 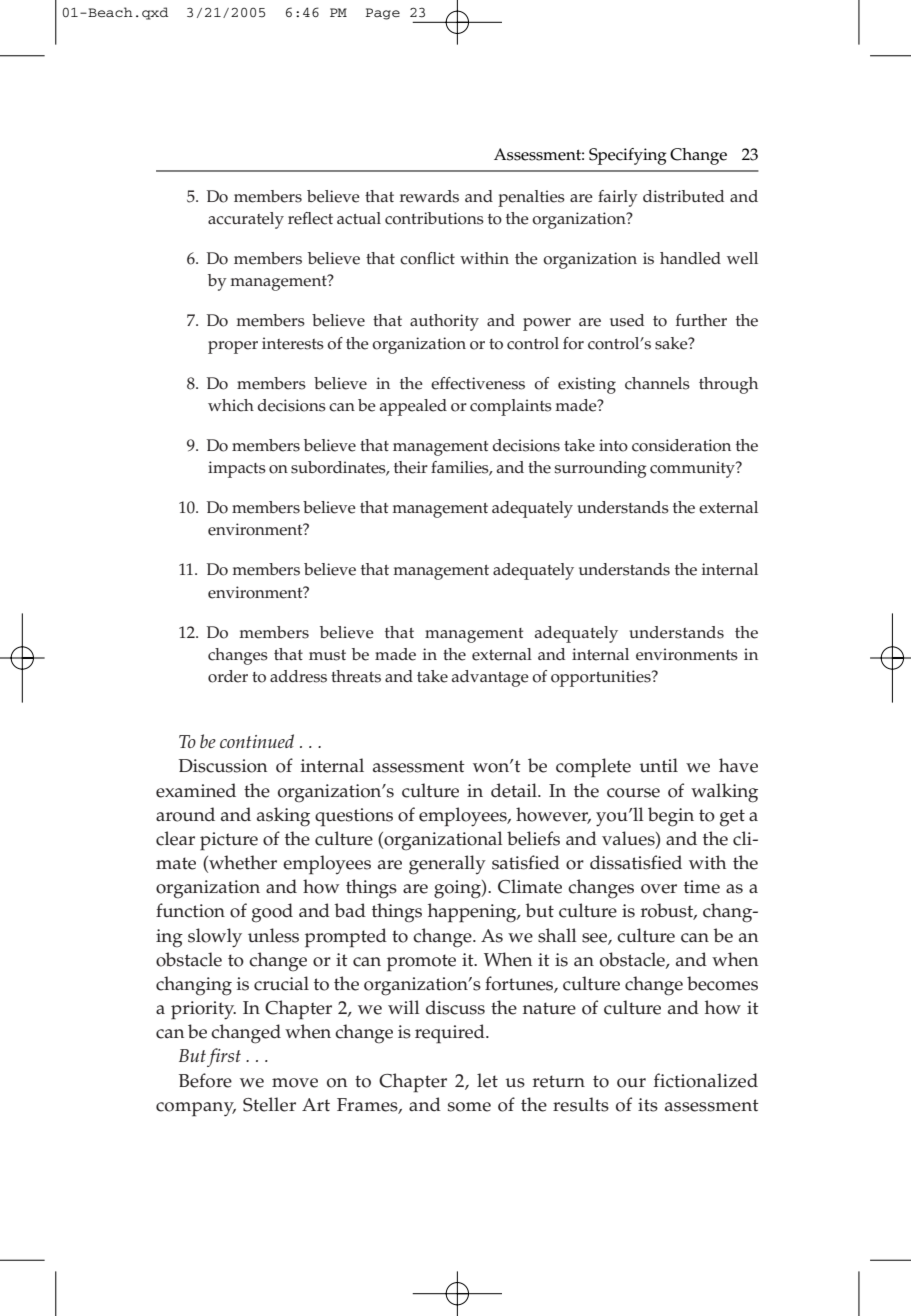 I want to click on until, so click(x=658, y=765).
